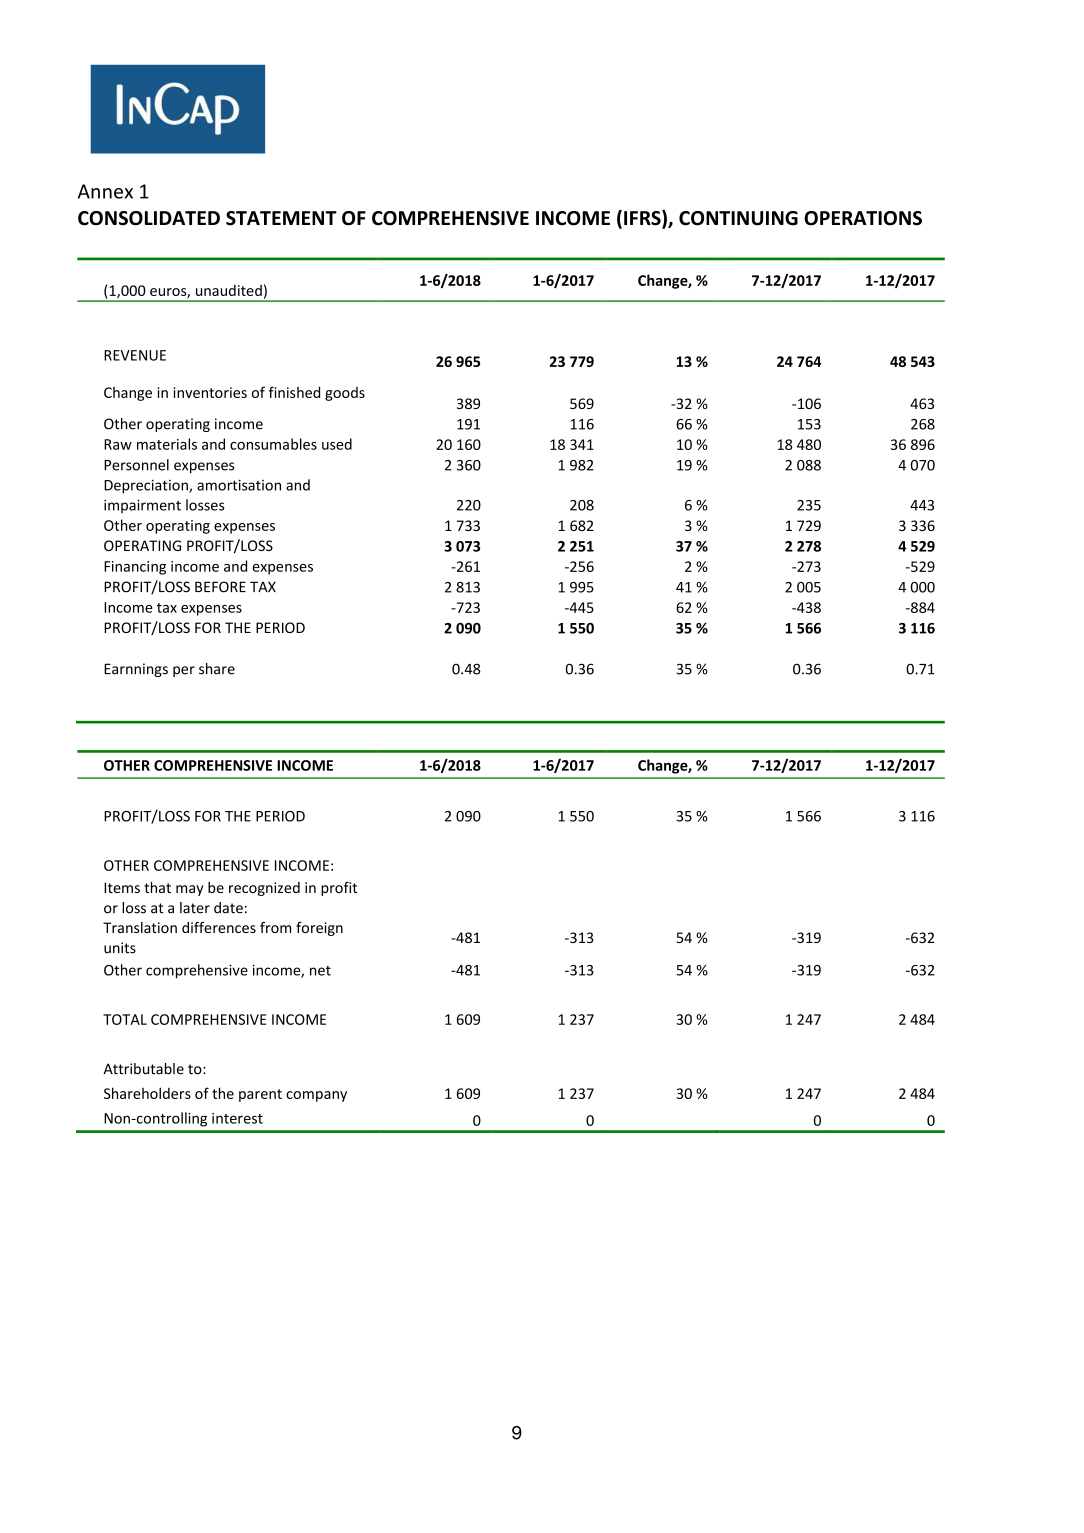  Describe the element at coordinates (738, 218) in the page. I see `CONTINUING` at that location.
